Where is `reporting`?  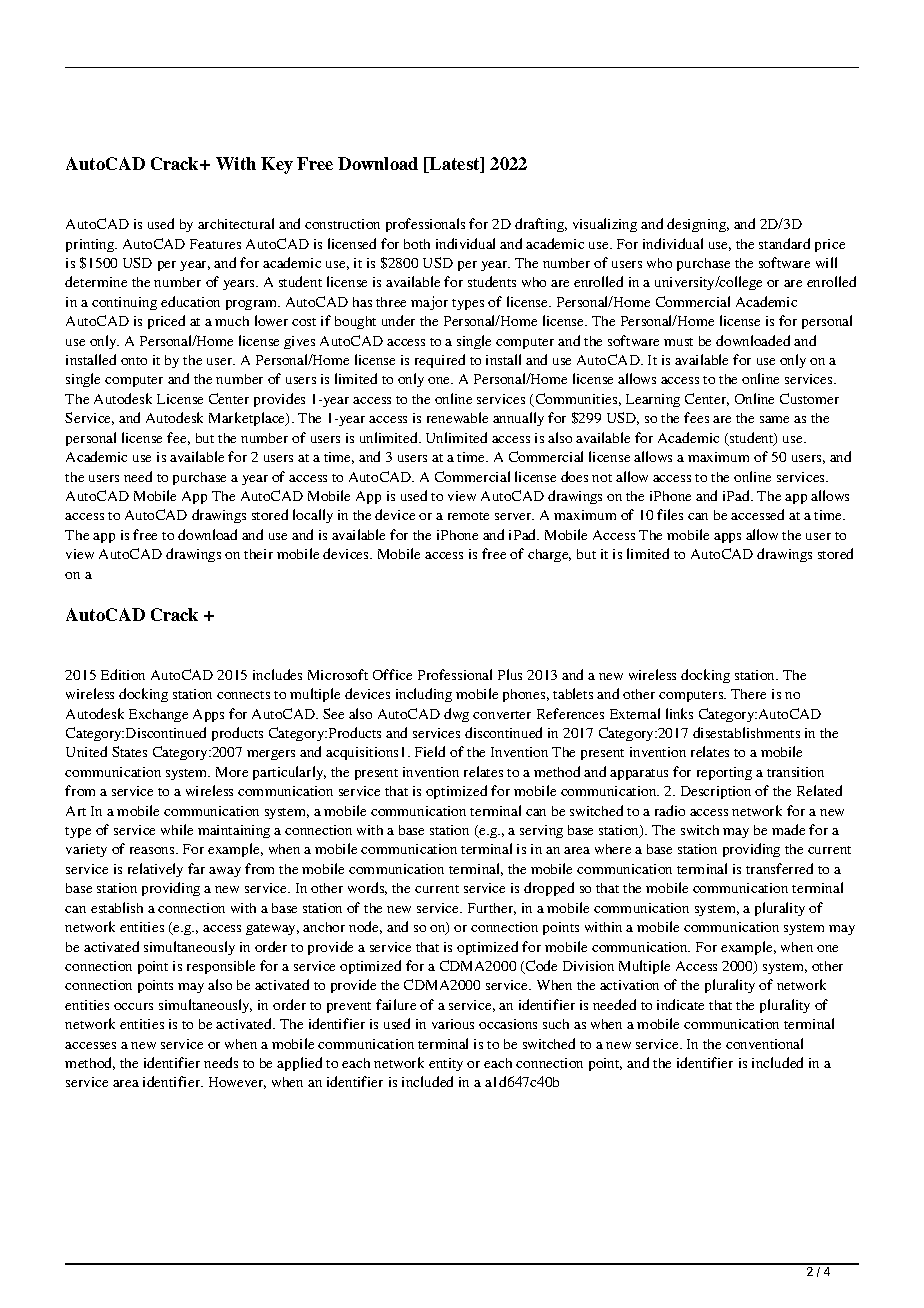
reporting is located at coordinates (724, 773).
